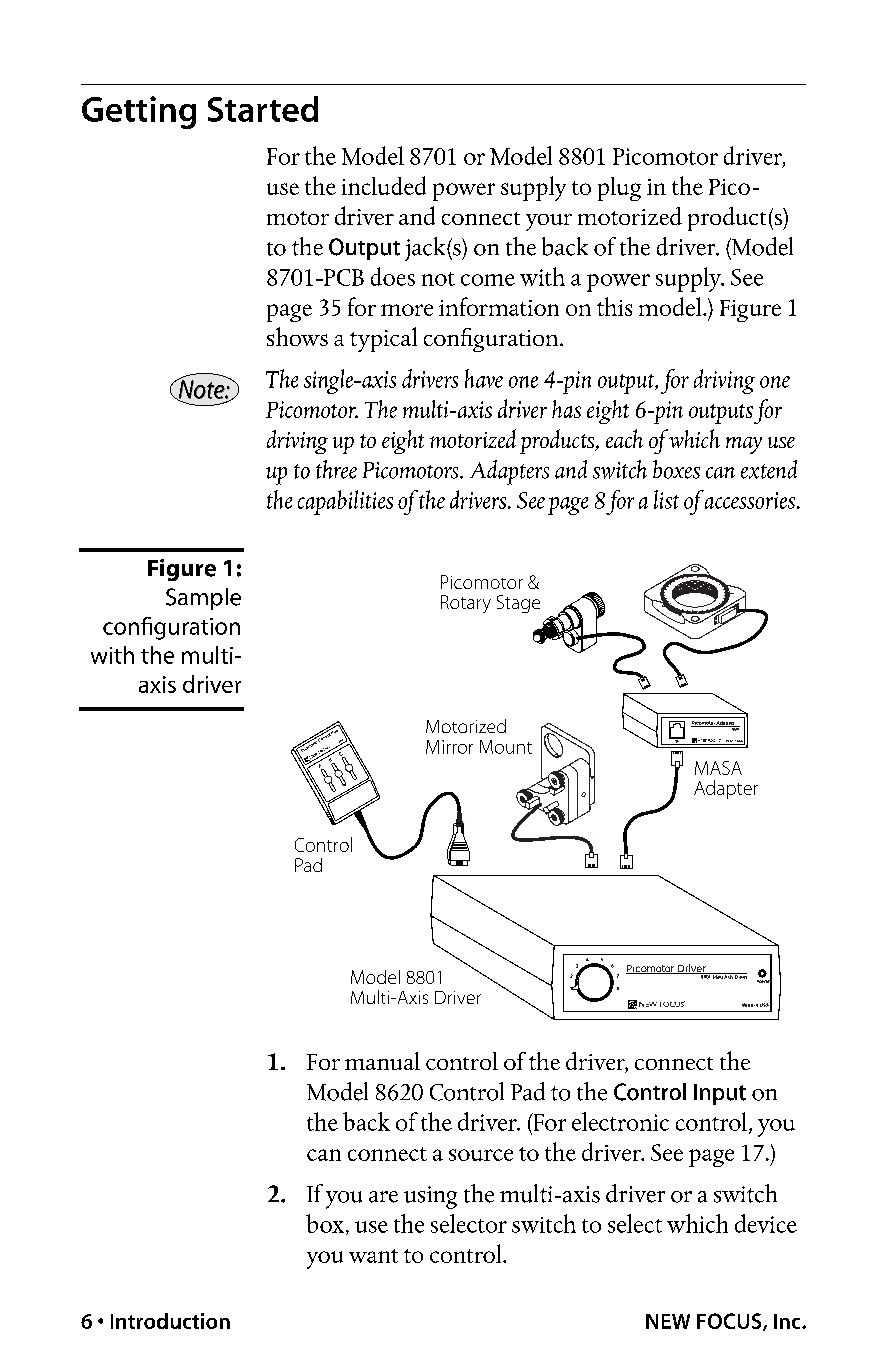 The image size is (887, 1372). What do you see at coordinates (384, 185) in the screenshot?
I see `included` at bounding box center [384, 185].
